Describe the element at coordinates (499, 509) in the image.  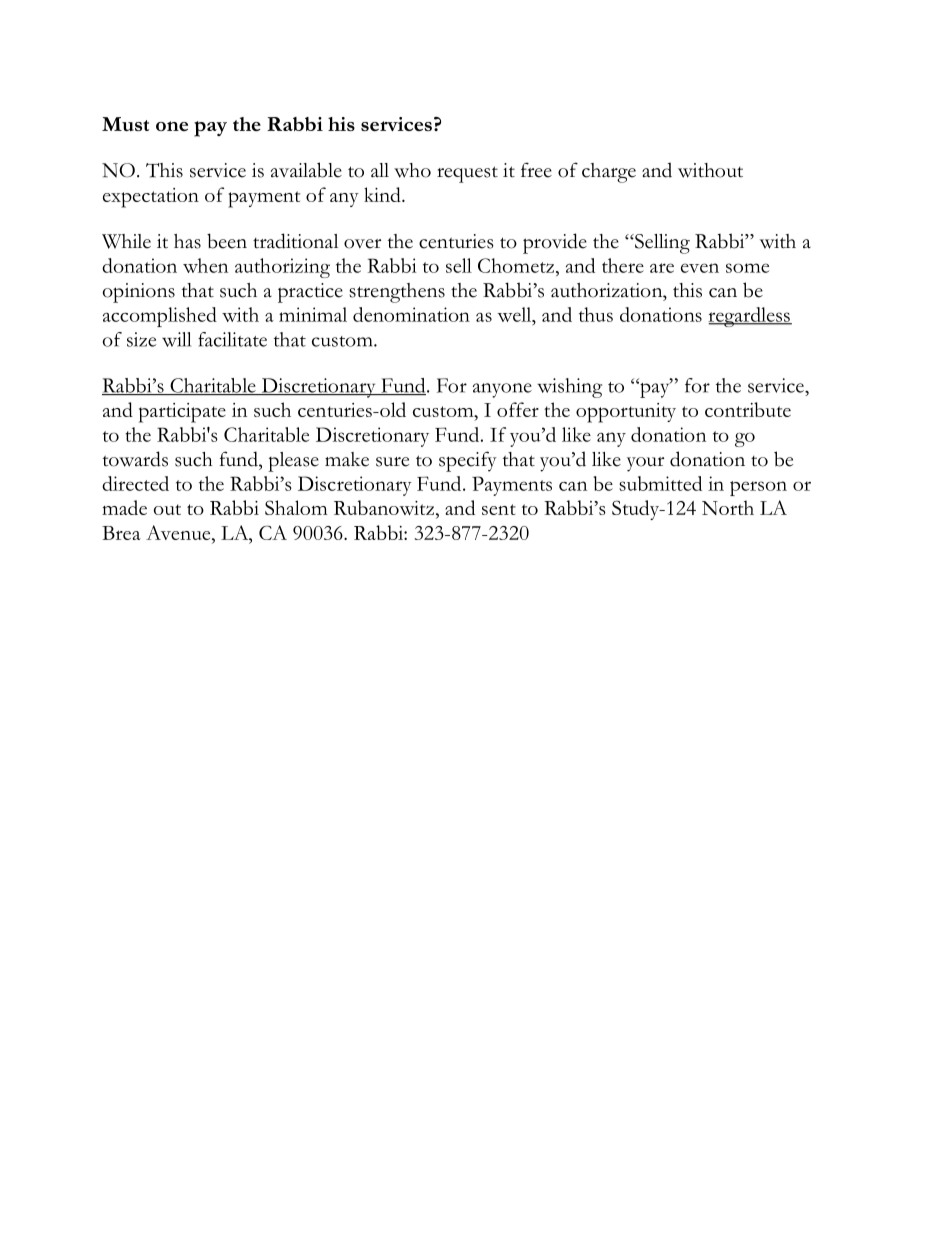
I see `sent` at that location.
